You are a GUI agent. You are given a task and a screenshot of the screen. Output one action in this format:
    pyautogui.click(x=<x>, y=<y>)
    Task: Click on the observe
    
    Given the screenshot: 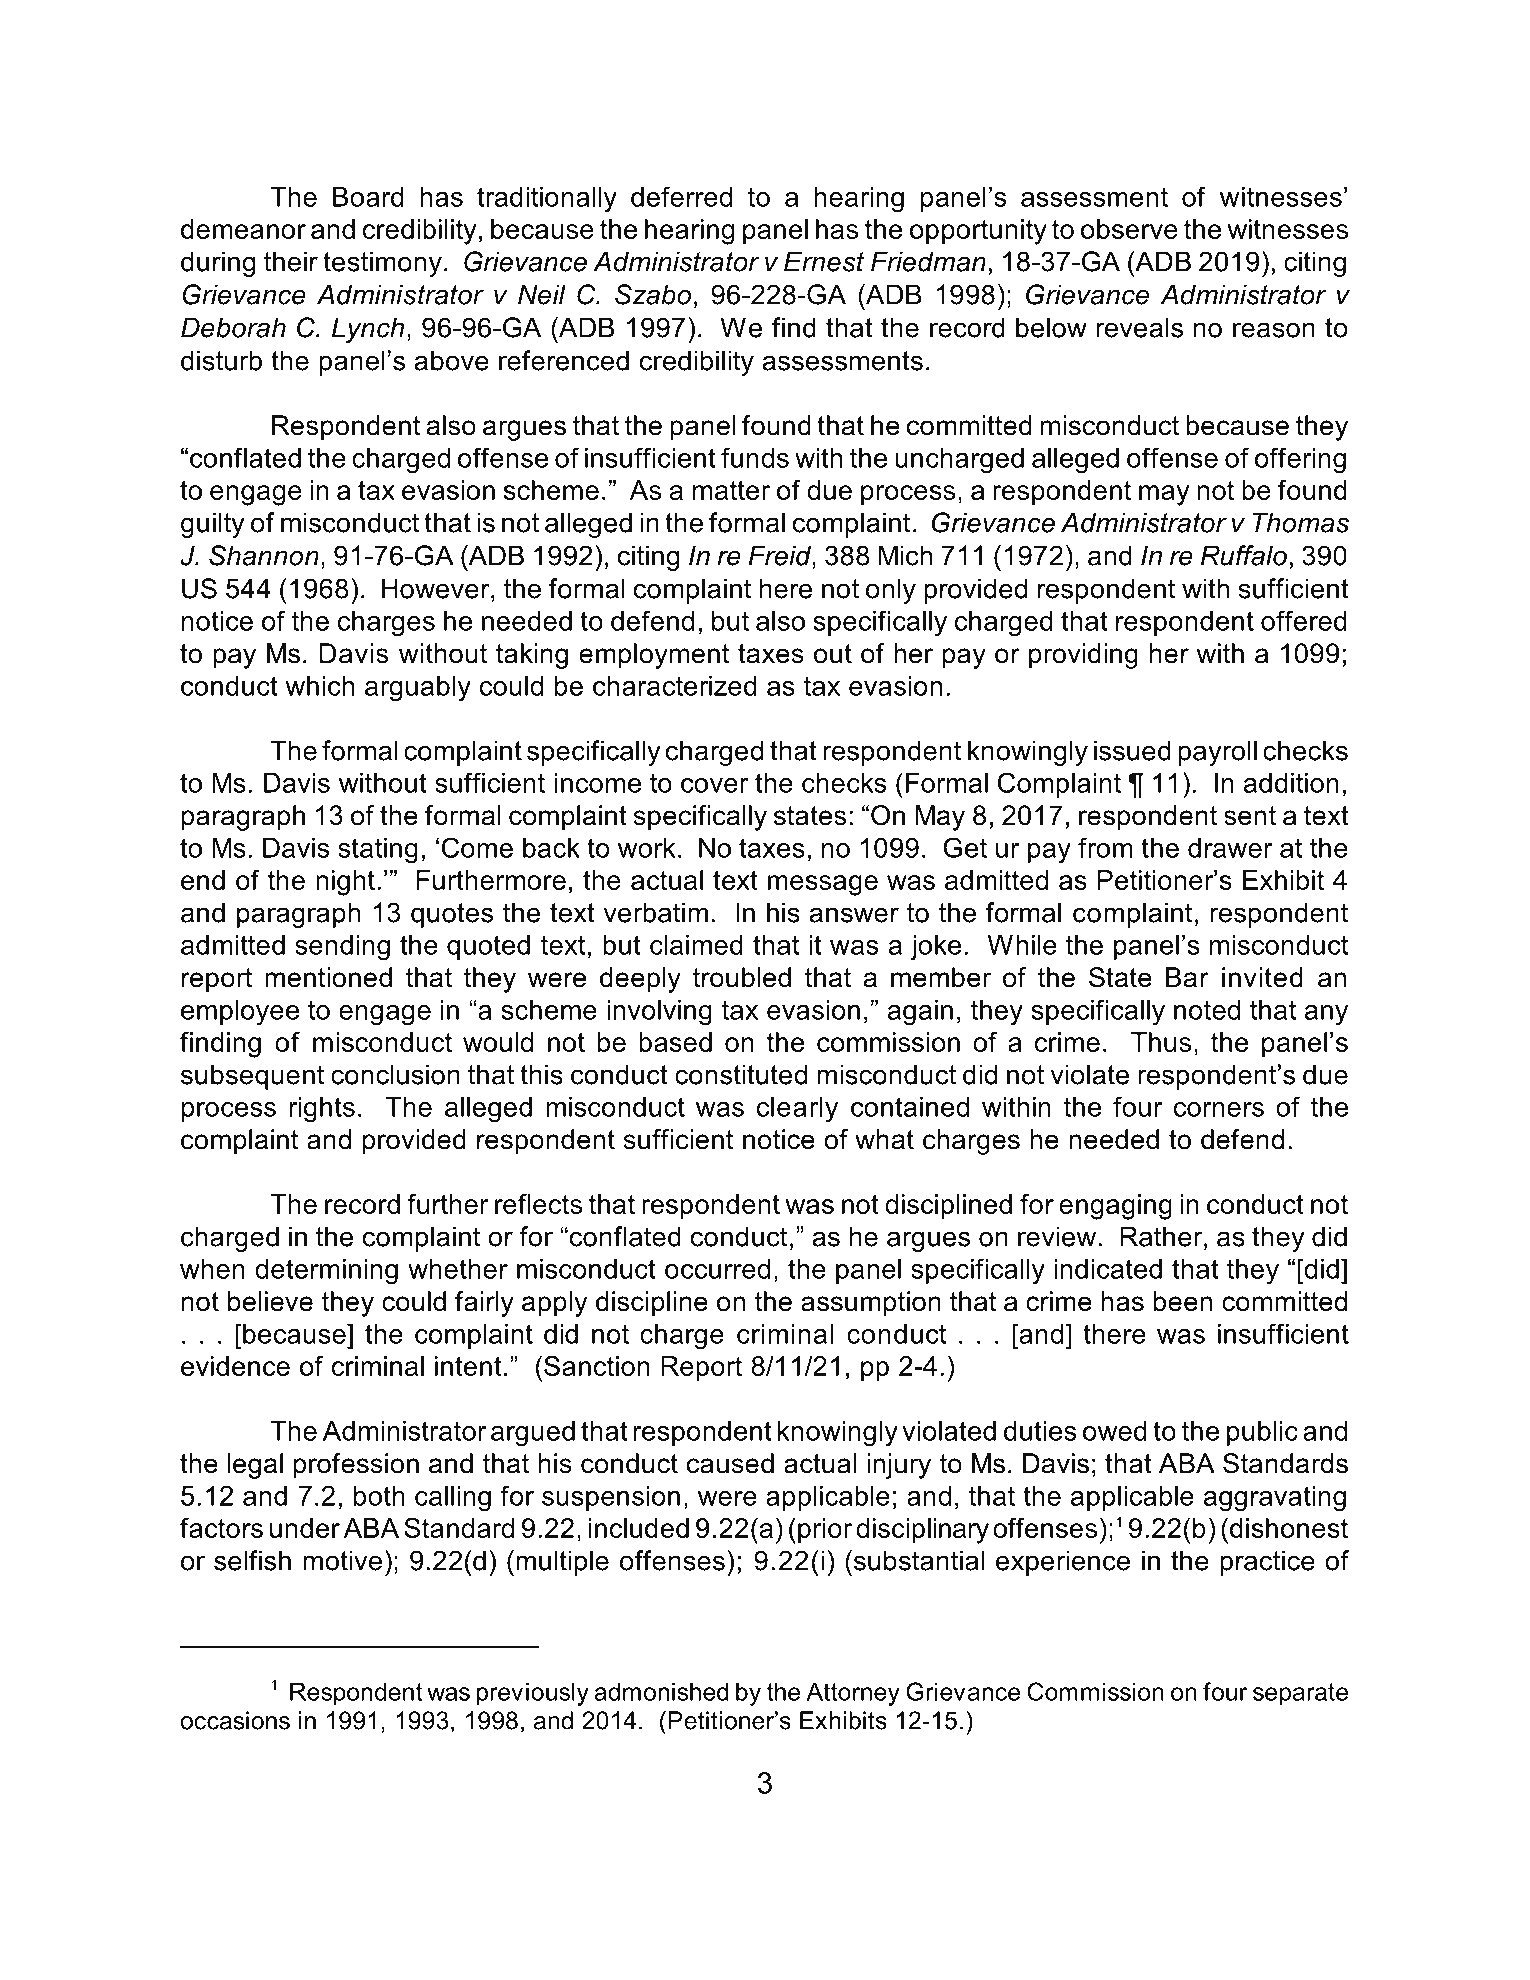 What is the action you would take?
    pyautogui.click(x=1129, y=229)
